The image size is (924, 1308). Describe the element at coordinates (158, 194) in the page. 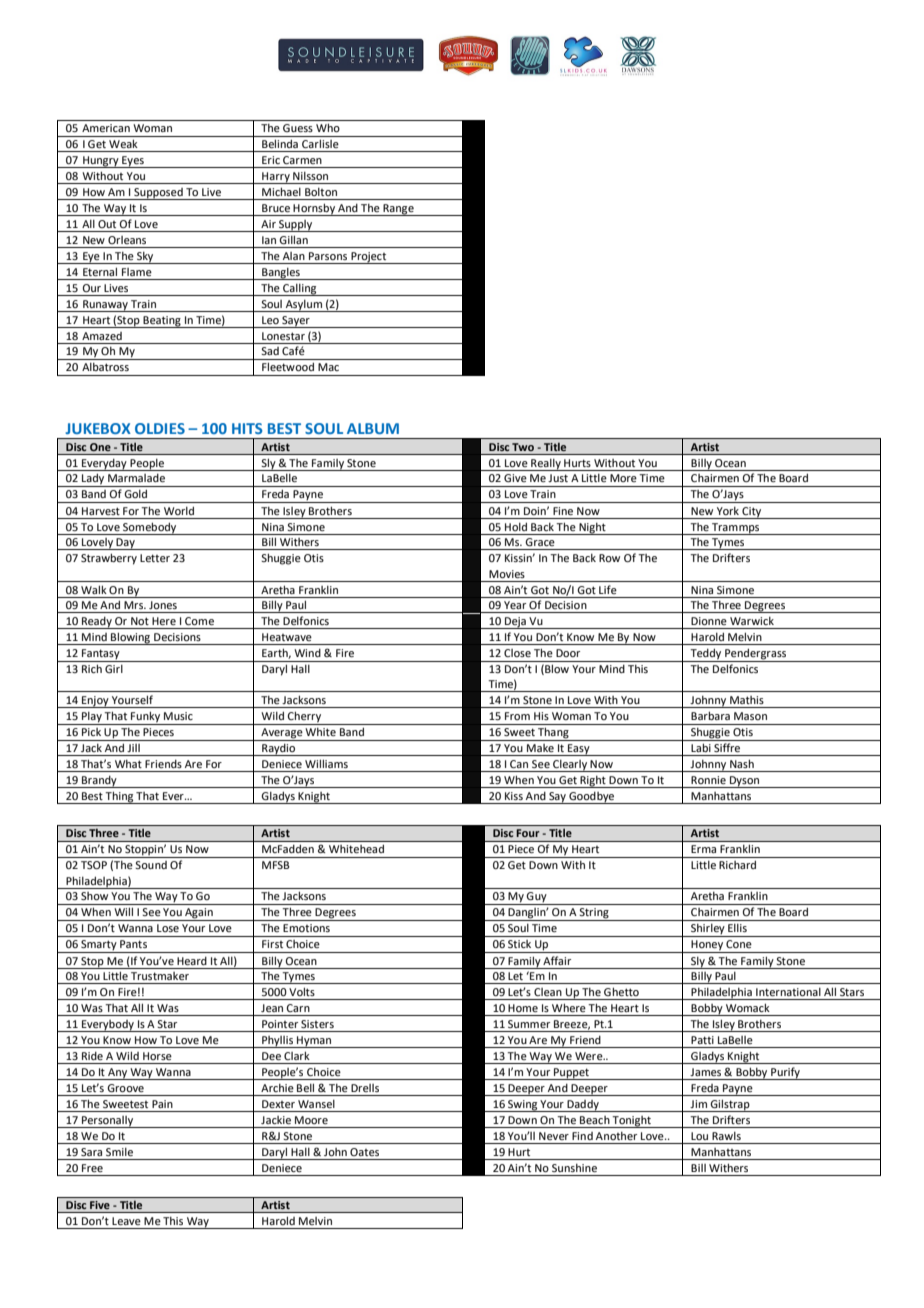

I see `Supposed` at that location.
